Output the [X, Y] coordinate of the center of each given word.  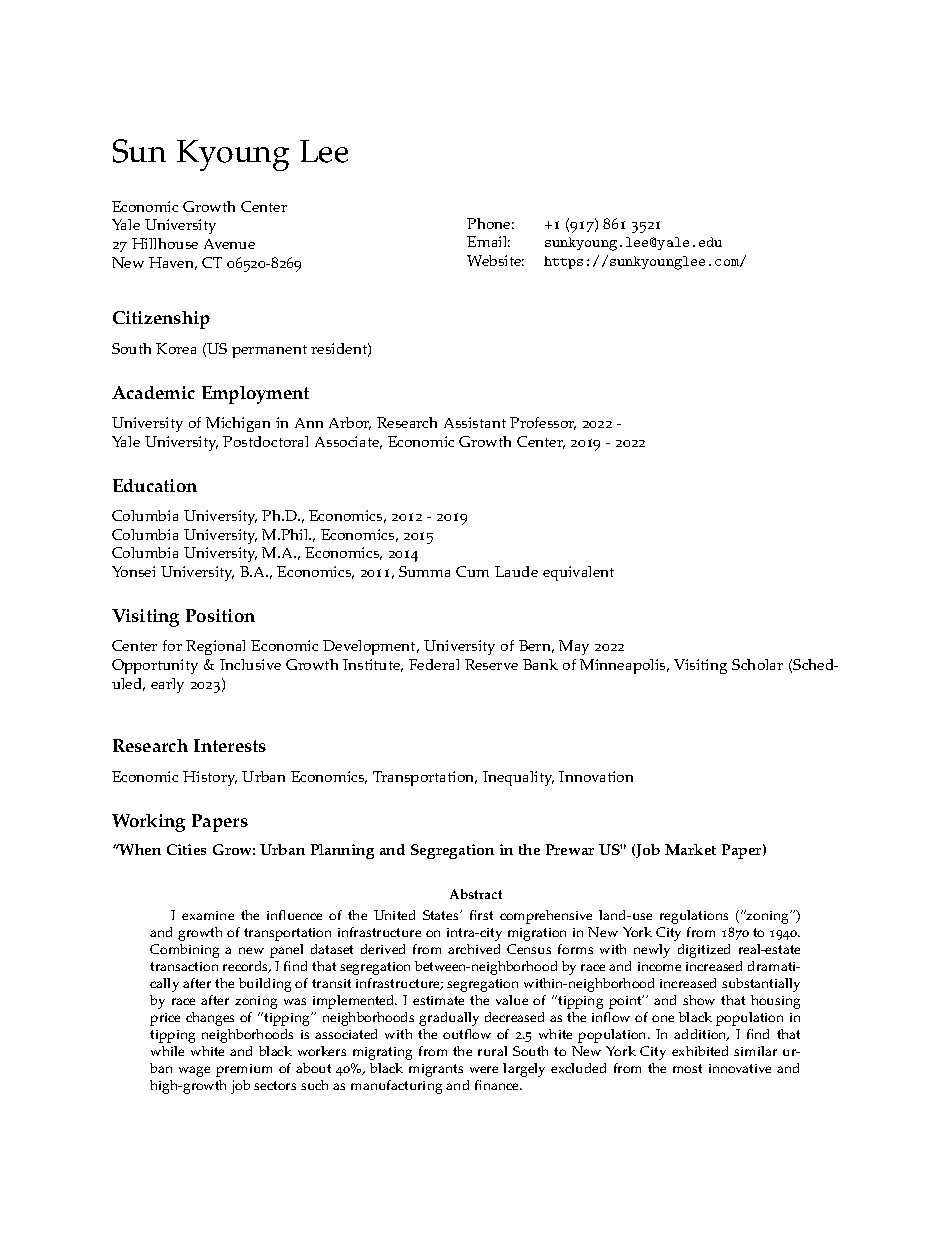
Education [155, 485]
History [210, 778]
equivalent [578, 573]
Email [488, 241]
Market [690, 849]
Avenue [229, 244]
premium [244, 1070]
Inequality [518, 778]
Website [495, 260]
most [687, 1068]
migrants [436, 1070]
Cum [472, 571]
